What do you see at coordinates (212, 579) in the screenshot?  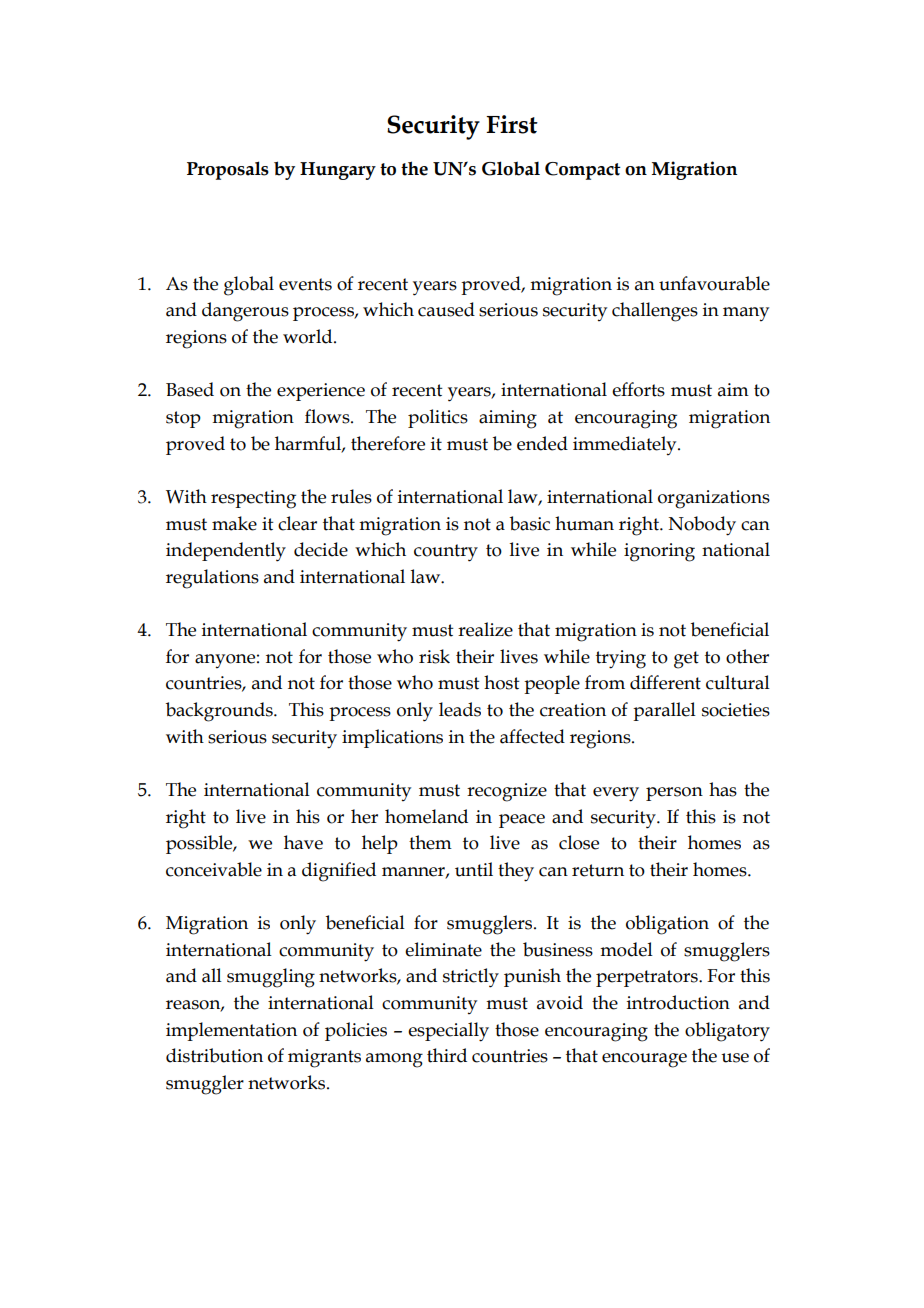 I see `regulations` at bounding box center [212, 579].
